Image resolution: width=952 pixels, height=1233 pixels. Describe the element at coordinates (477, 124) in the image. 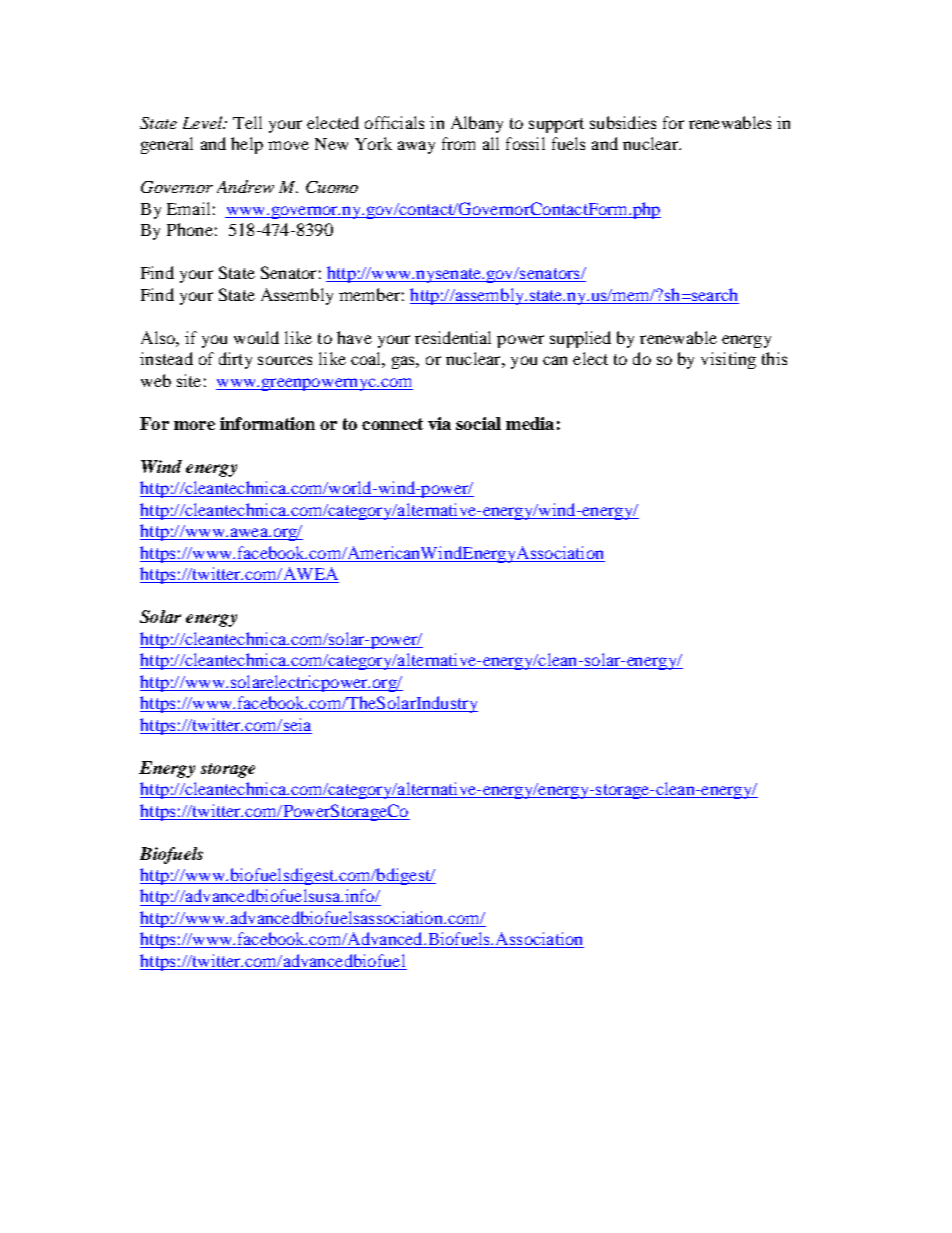

I see `Albany` at that location.
